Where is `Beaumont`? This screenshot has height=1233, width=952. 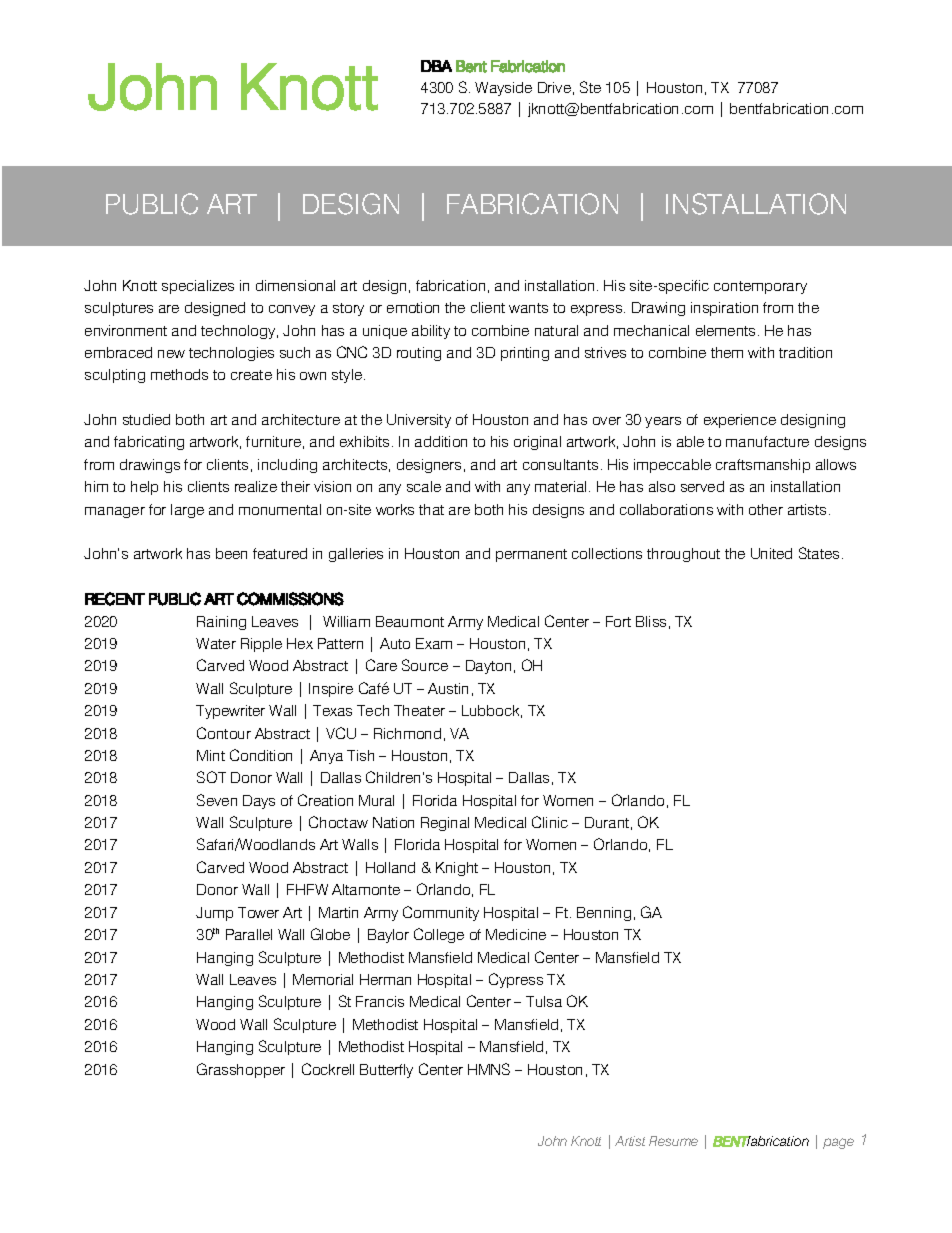
Beaumont is located at coordinates (410, 621).
